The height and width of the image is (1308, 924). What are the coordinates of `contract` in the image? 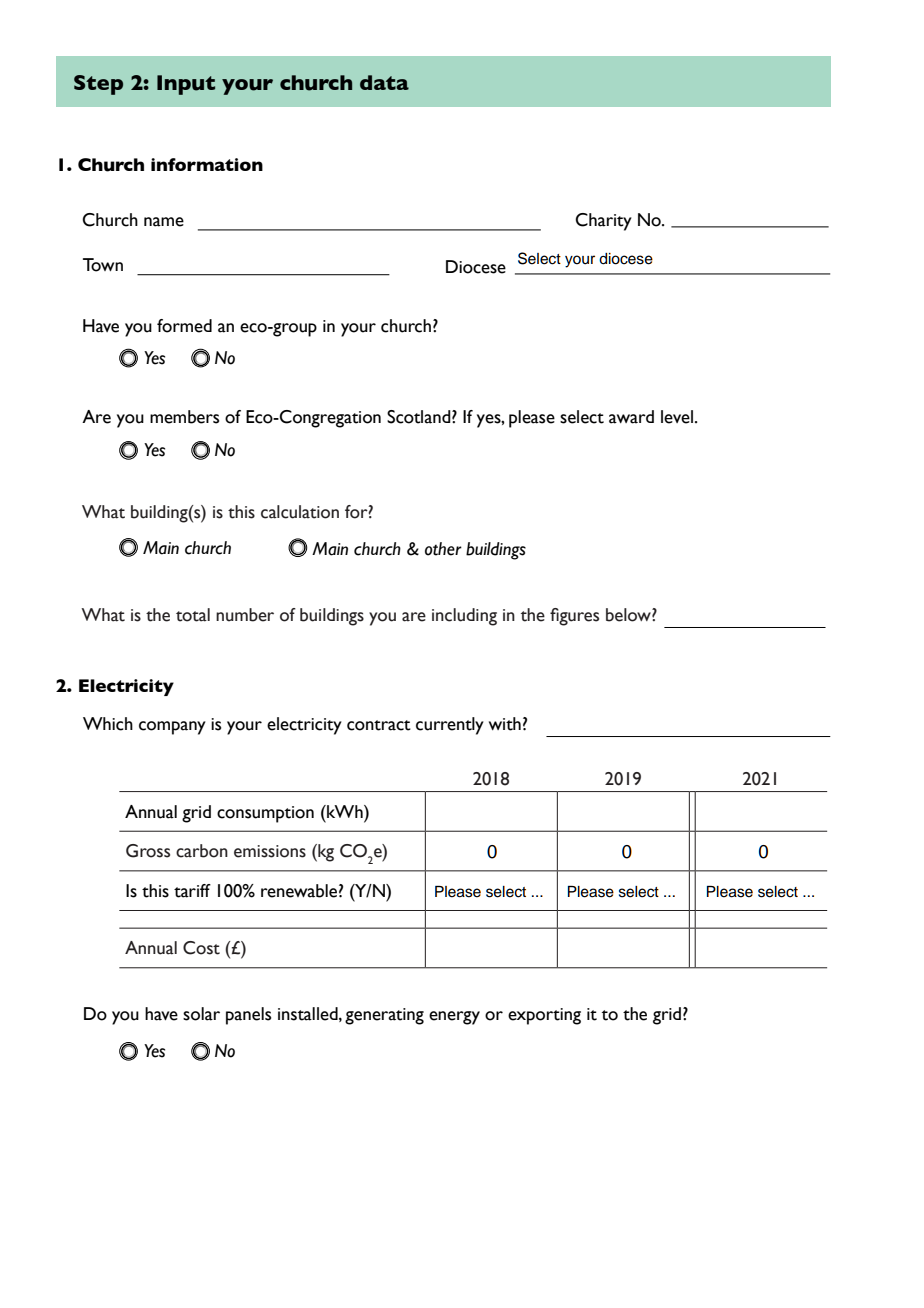 It's located at (379, 725).
